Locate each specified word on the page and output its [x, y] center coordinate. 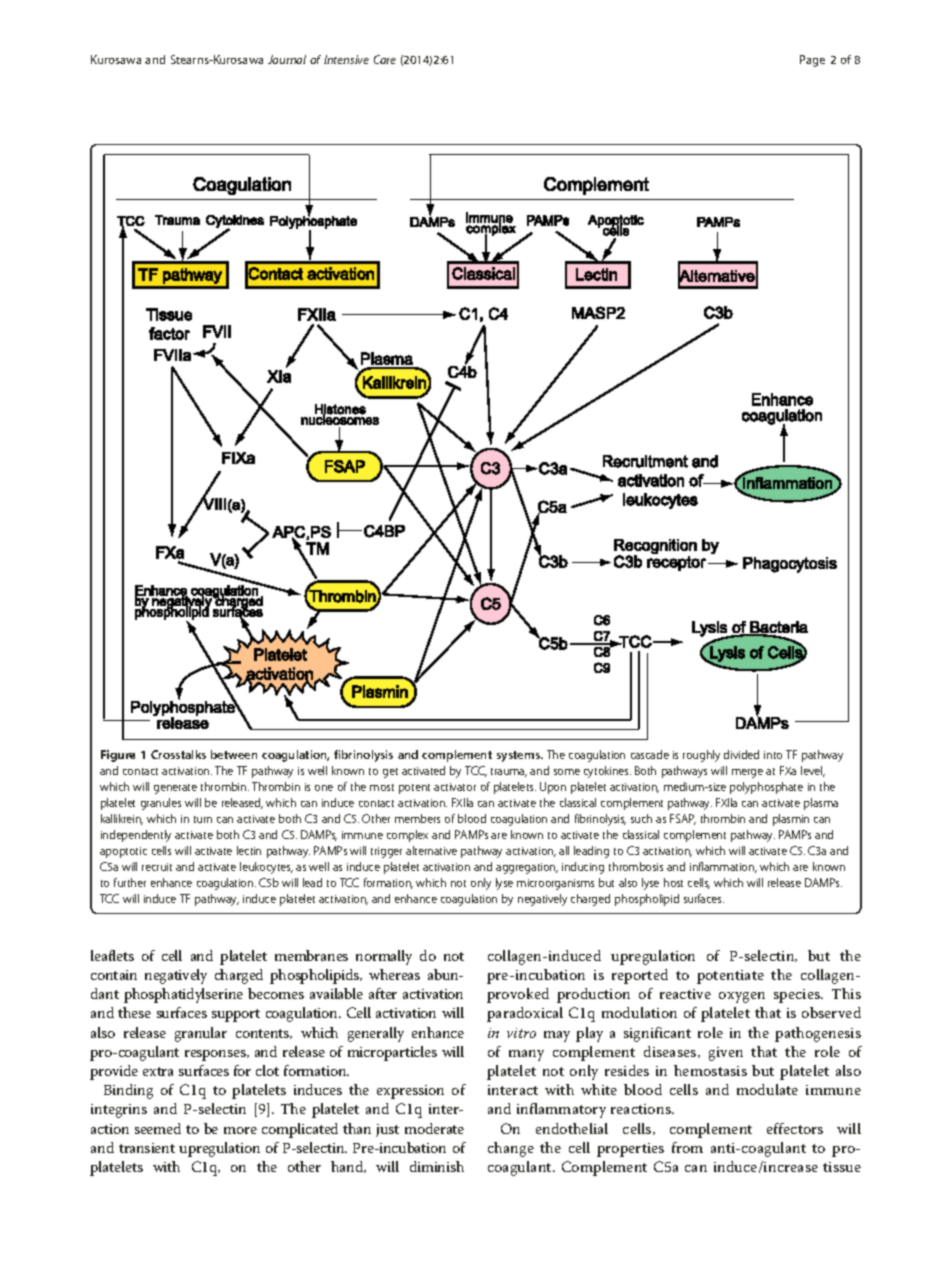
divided [741, 754]
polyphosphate [766, 788]
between [234, 754]
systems [519, 756]
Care [385, 59]
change [511, 1149]
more [240, 1130]
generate [175, 789]
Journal [287, 59]
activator [455, 787]
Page [812, 61]
